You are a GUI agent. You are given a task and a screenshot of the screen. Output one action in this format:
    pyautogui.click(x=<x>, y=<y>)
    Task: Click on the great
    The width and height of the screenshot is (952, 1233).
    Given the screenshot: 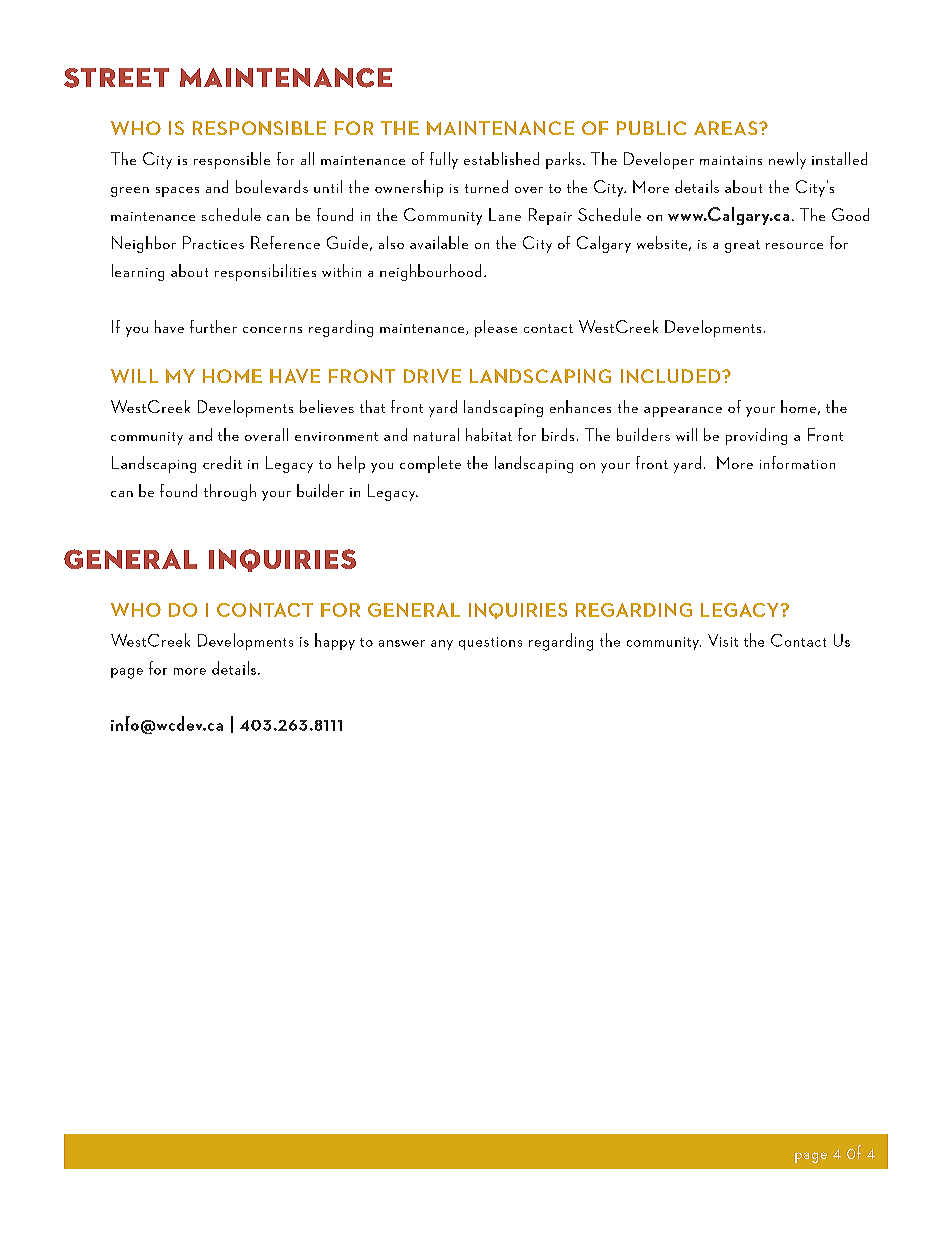 What is the action you would take?
    pyautogui.click(x=742, y=246)
